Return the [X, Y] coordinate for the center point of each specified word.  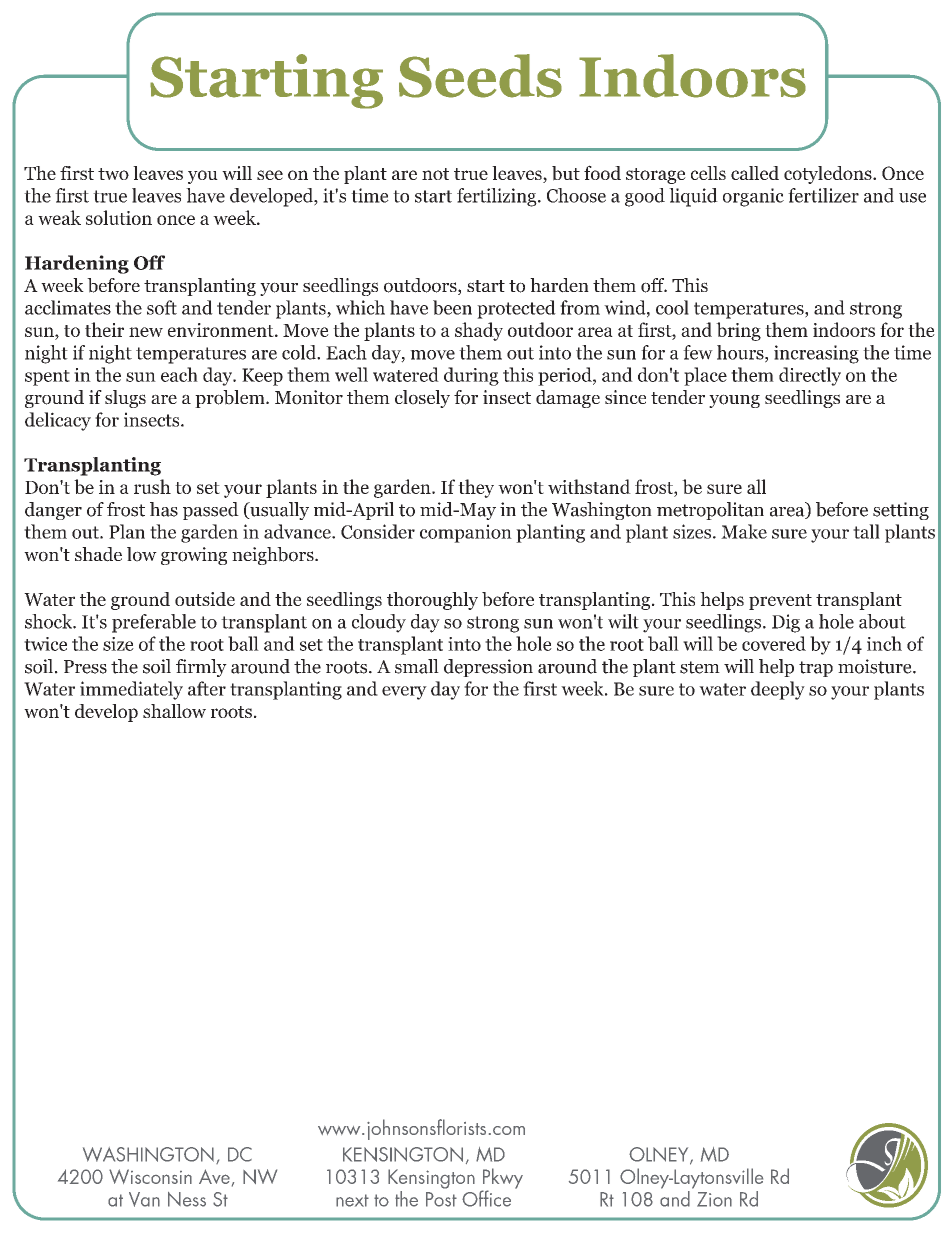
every [404, 693]
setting [901, 511]
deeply [778, 690]
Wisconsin [150, 1176]
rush [152, 486]
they [476, 488]
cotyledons [829, 175]
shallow [174, 711]
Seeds [480, 76]
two [113, 174]
